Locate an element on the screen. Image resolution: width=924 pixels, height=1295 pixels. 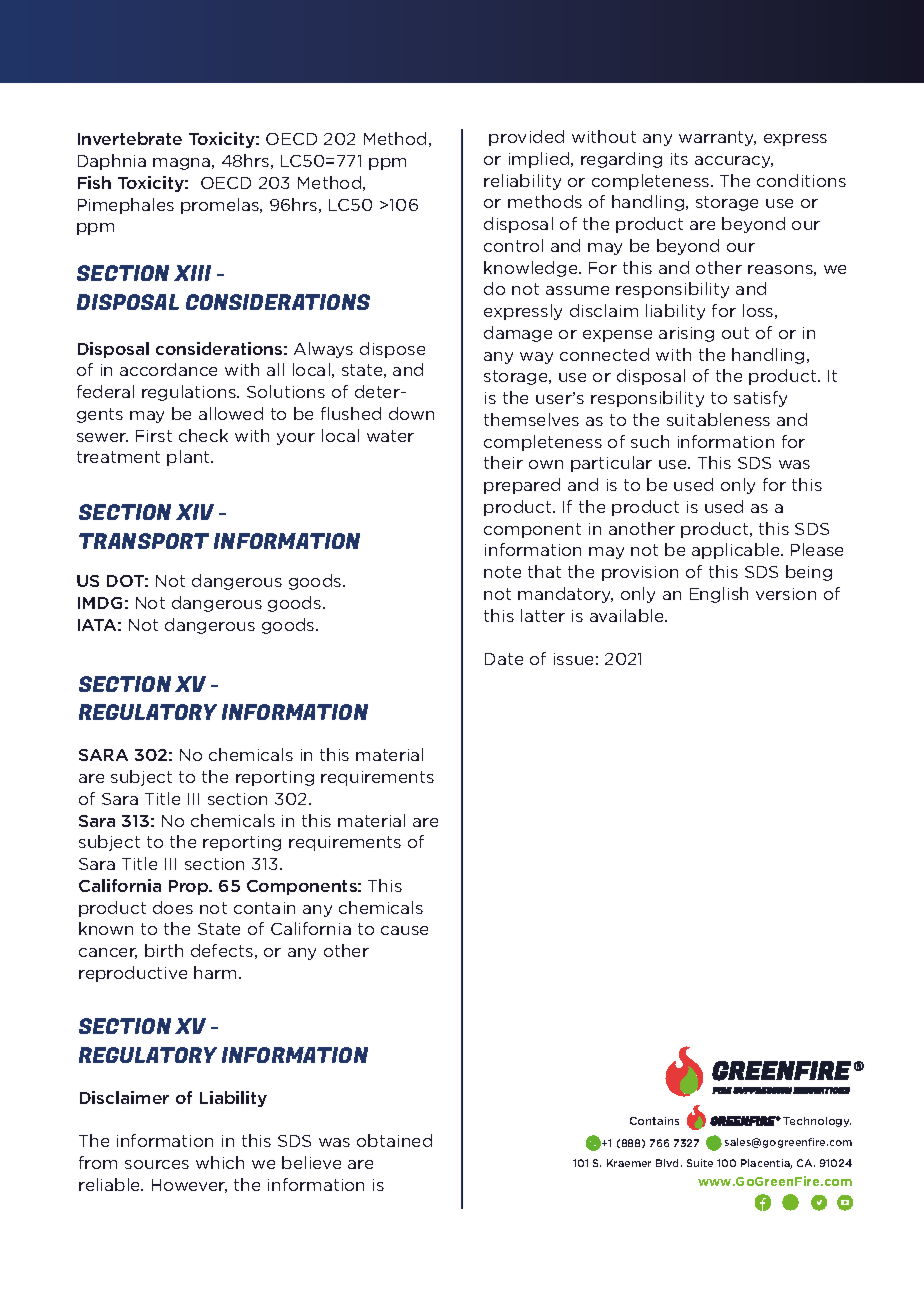
Technology is located at coordinates (817, 1122).
